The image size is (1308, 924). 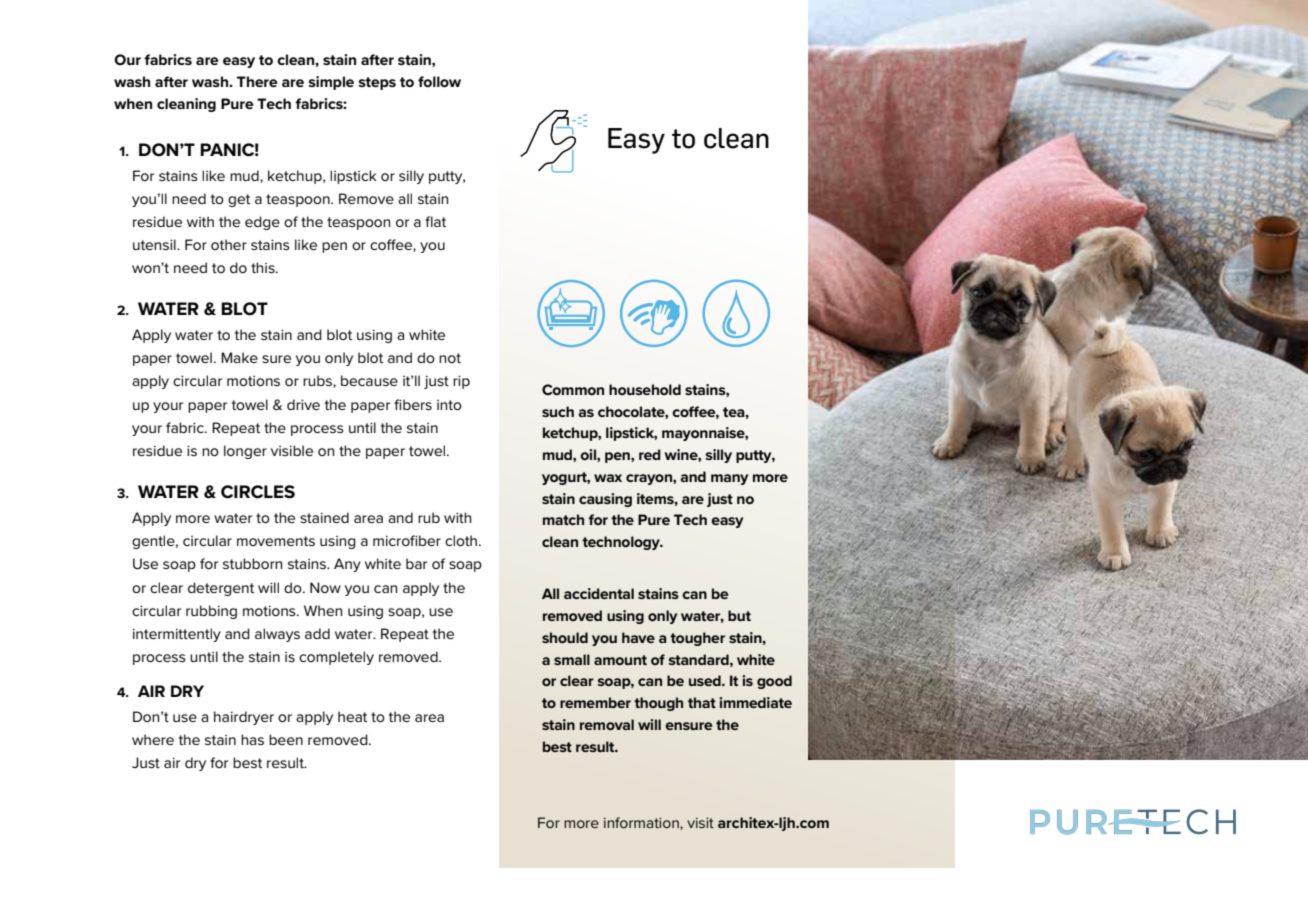 I want to click on steps, so click(x=377, y=83).
